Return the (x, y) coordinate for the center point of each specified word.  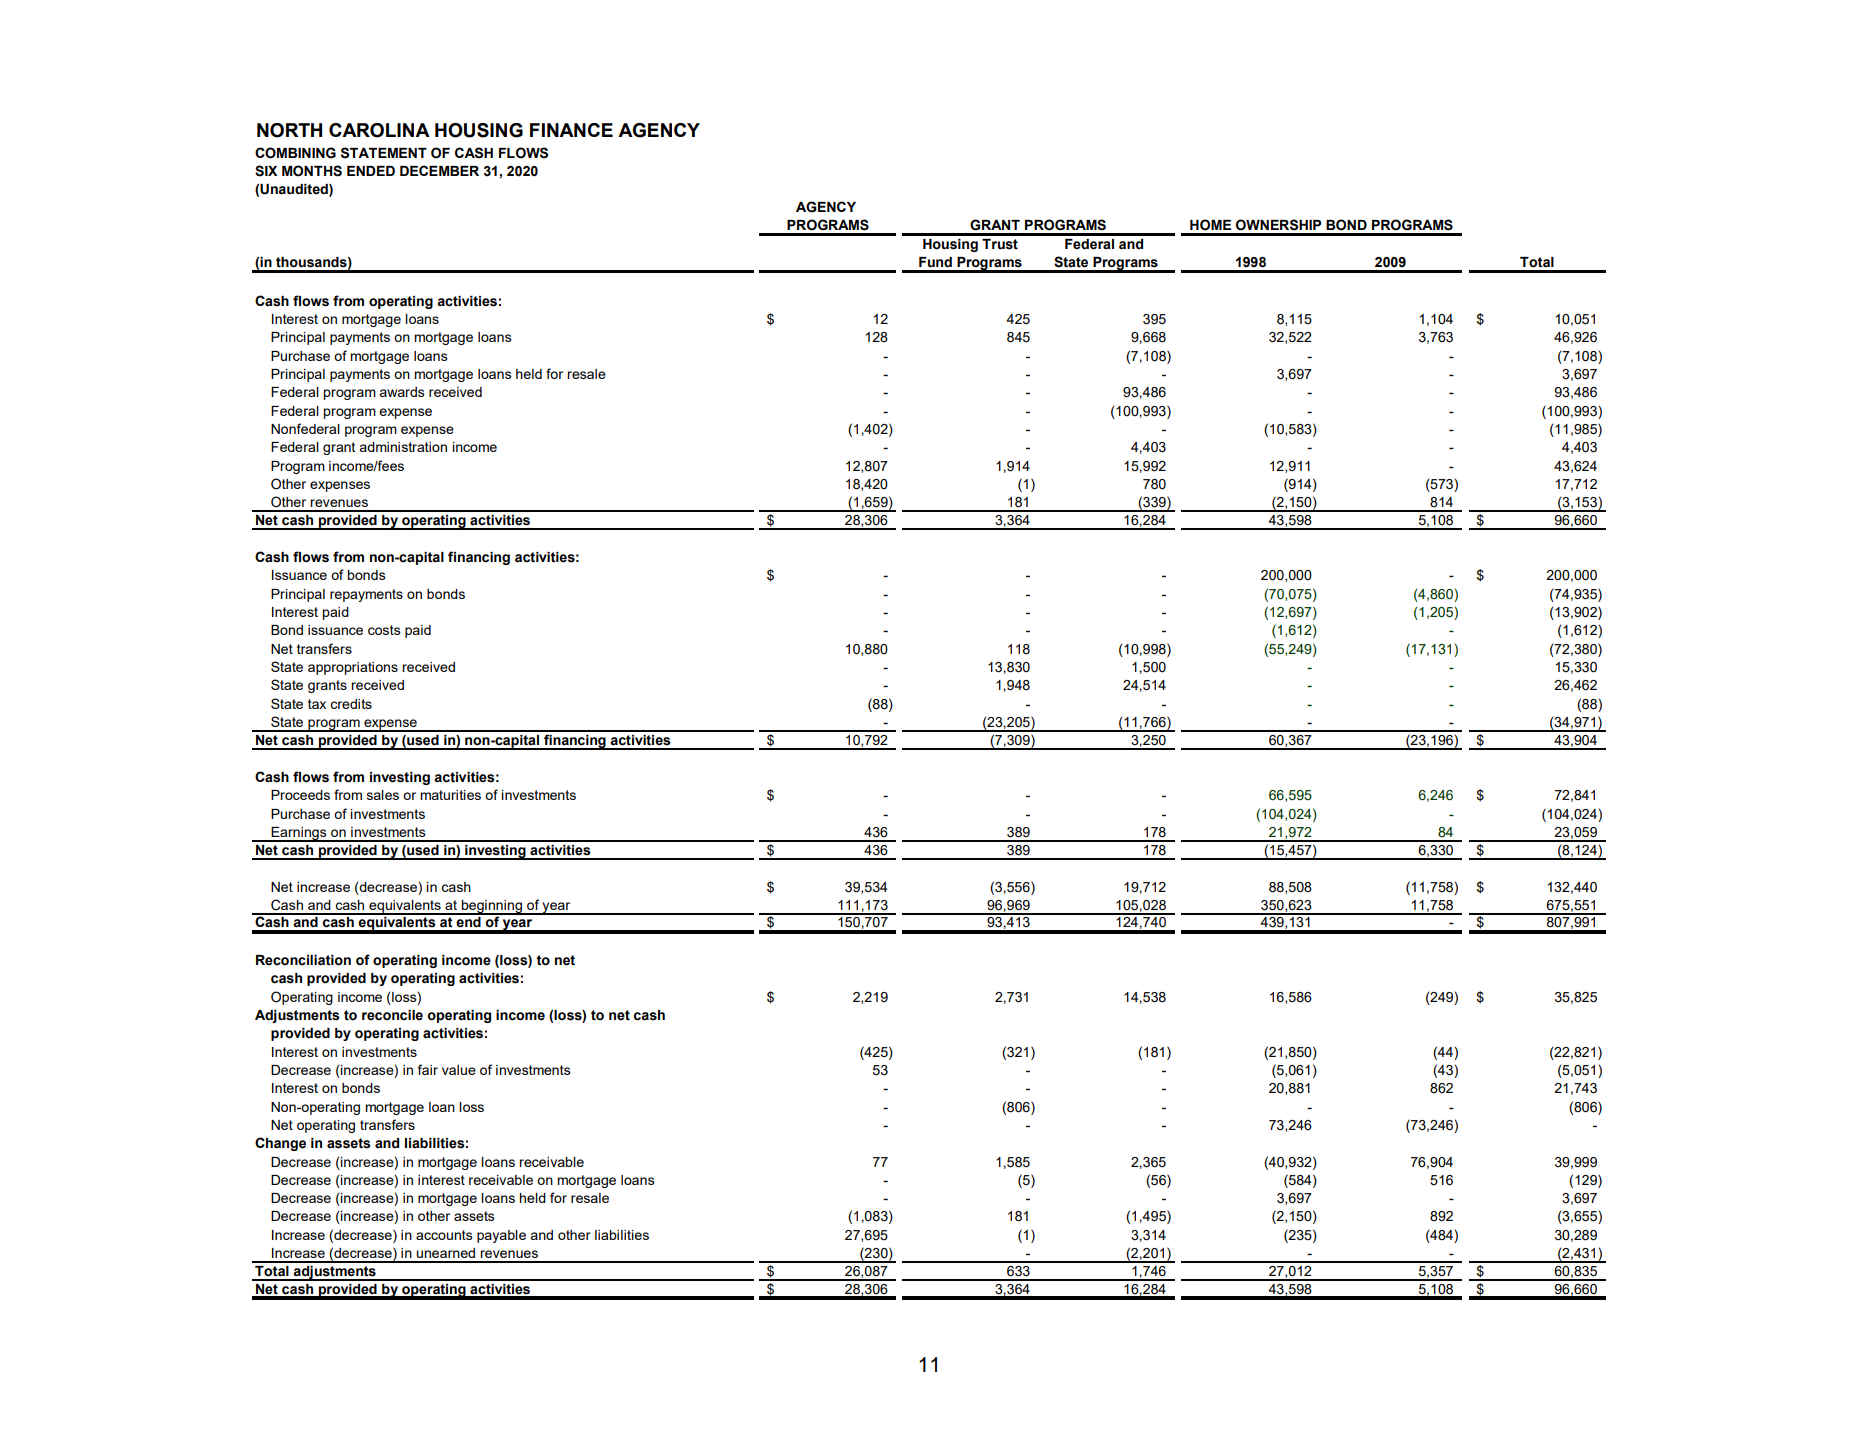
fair (428, 1069)
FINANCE (571, 130)
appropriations (353, 668)
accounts (444, 1235)
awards (402, 392)
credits (351, 704)
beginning (491, 907)
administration (403, 447)
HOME (1210, 225)
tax (317, 704)
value (459, 1070)
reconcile (392, 1015)
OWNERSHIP (1278, 225)
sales (383, 795)
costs (384, 630)
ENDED (371, 171)
